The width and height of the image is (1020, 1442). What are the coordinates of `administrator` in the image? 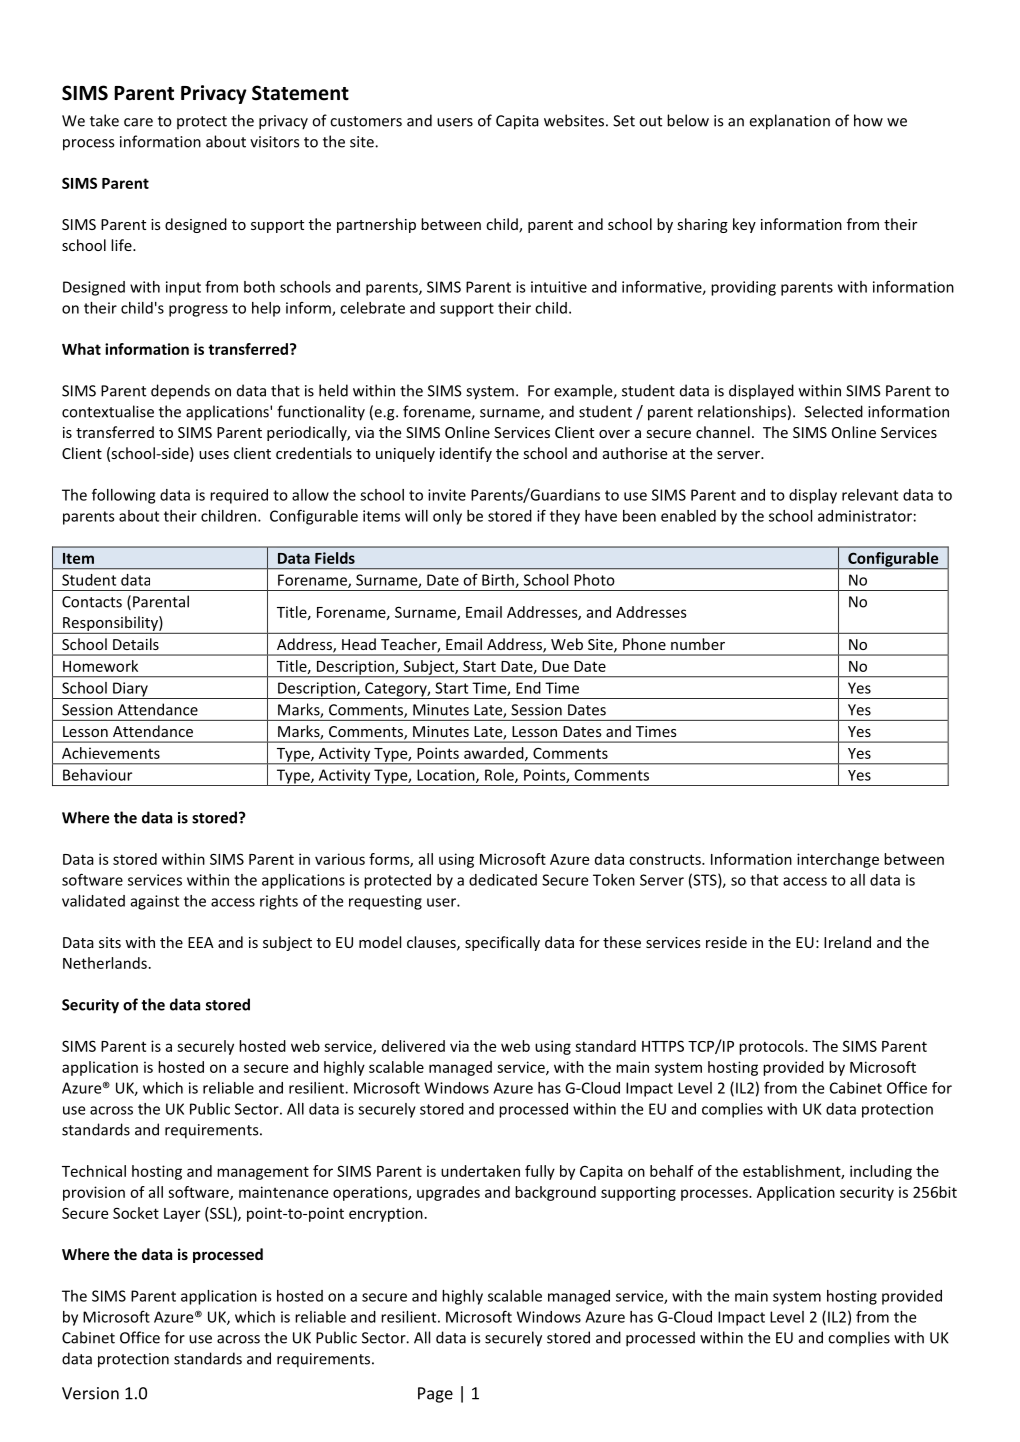 It's located at (865, 516).
